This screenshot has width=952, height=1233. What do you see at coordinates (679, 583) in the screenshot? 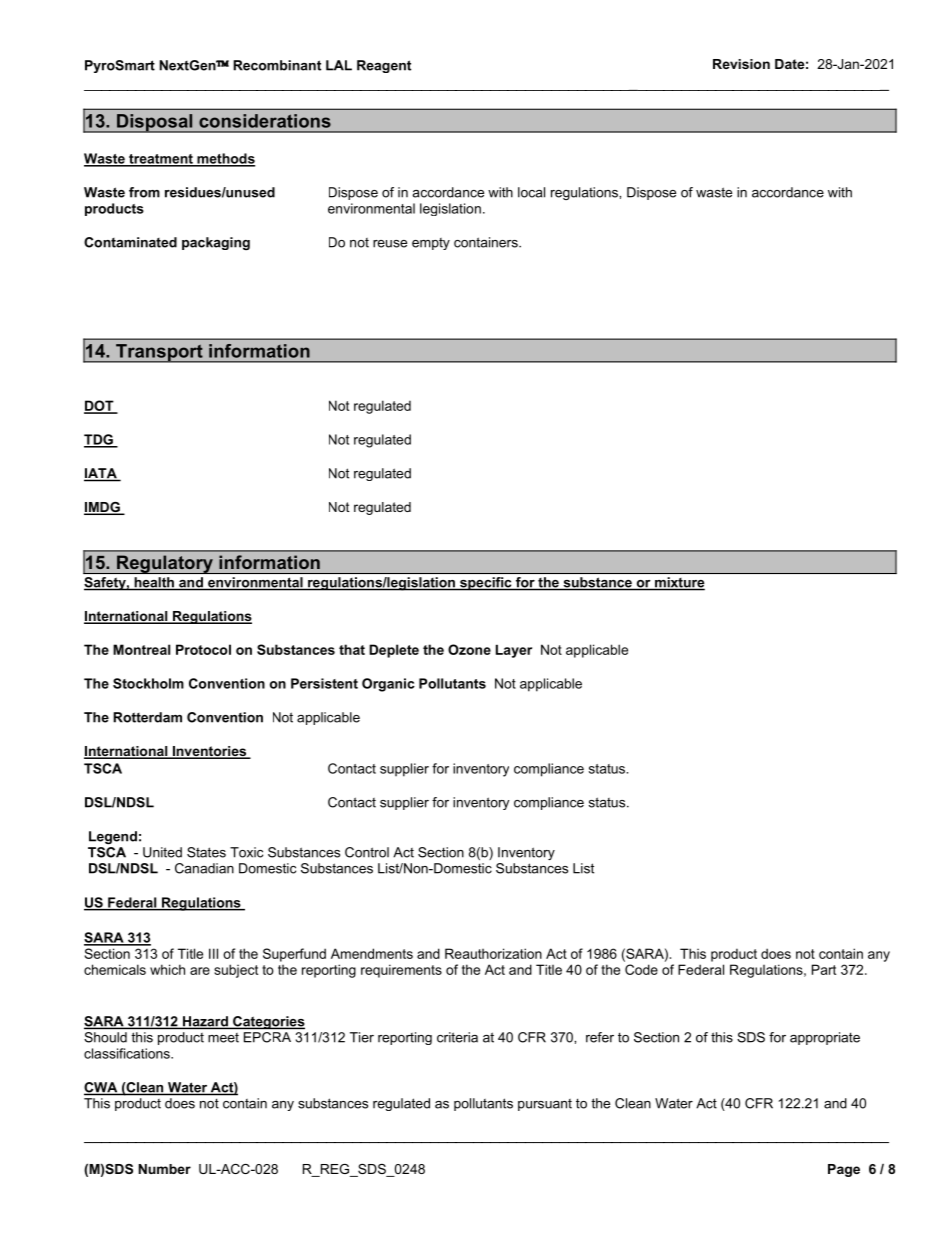
I see `mixture` at bounding box center [679, 583].
